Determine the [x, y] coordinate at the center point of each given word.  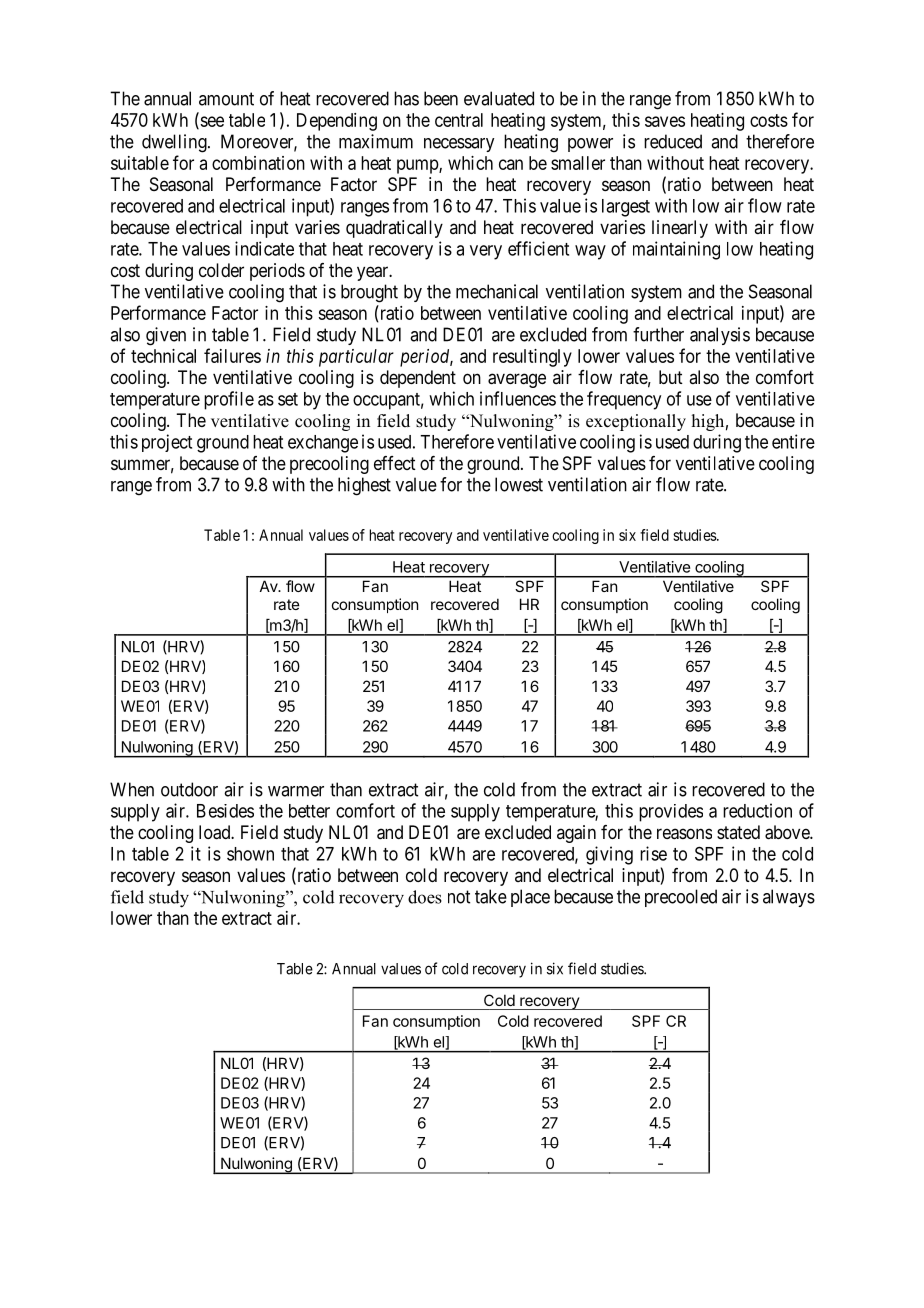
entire [793, 441]
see [211, 122]
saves [665, 121]
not [459, 897]
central [459, 120]
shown [250, 854]
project [167, 443]
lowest [519, 484]
